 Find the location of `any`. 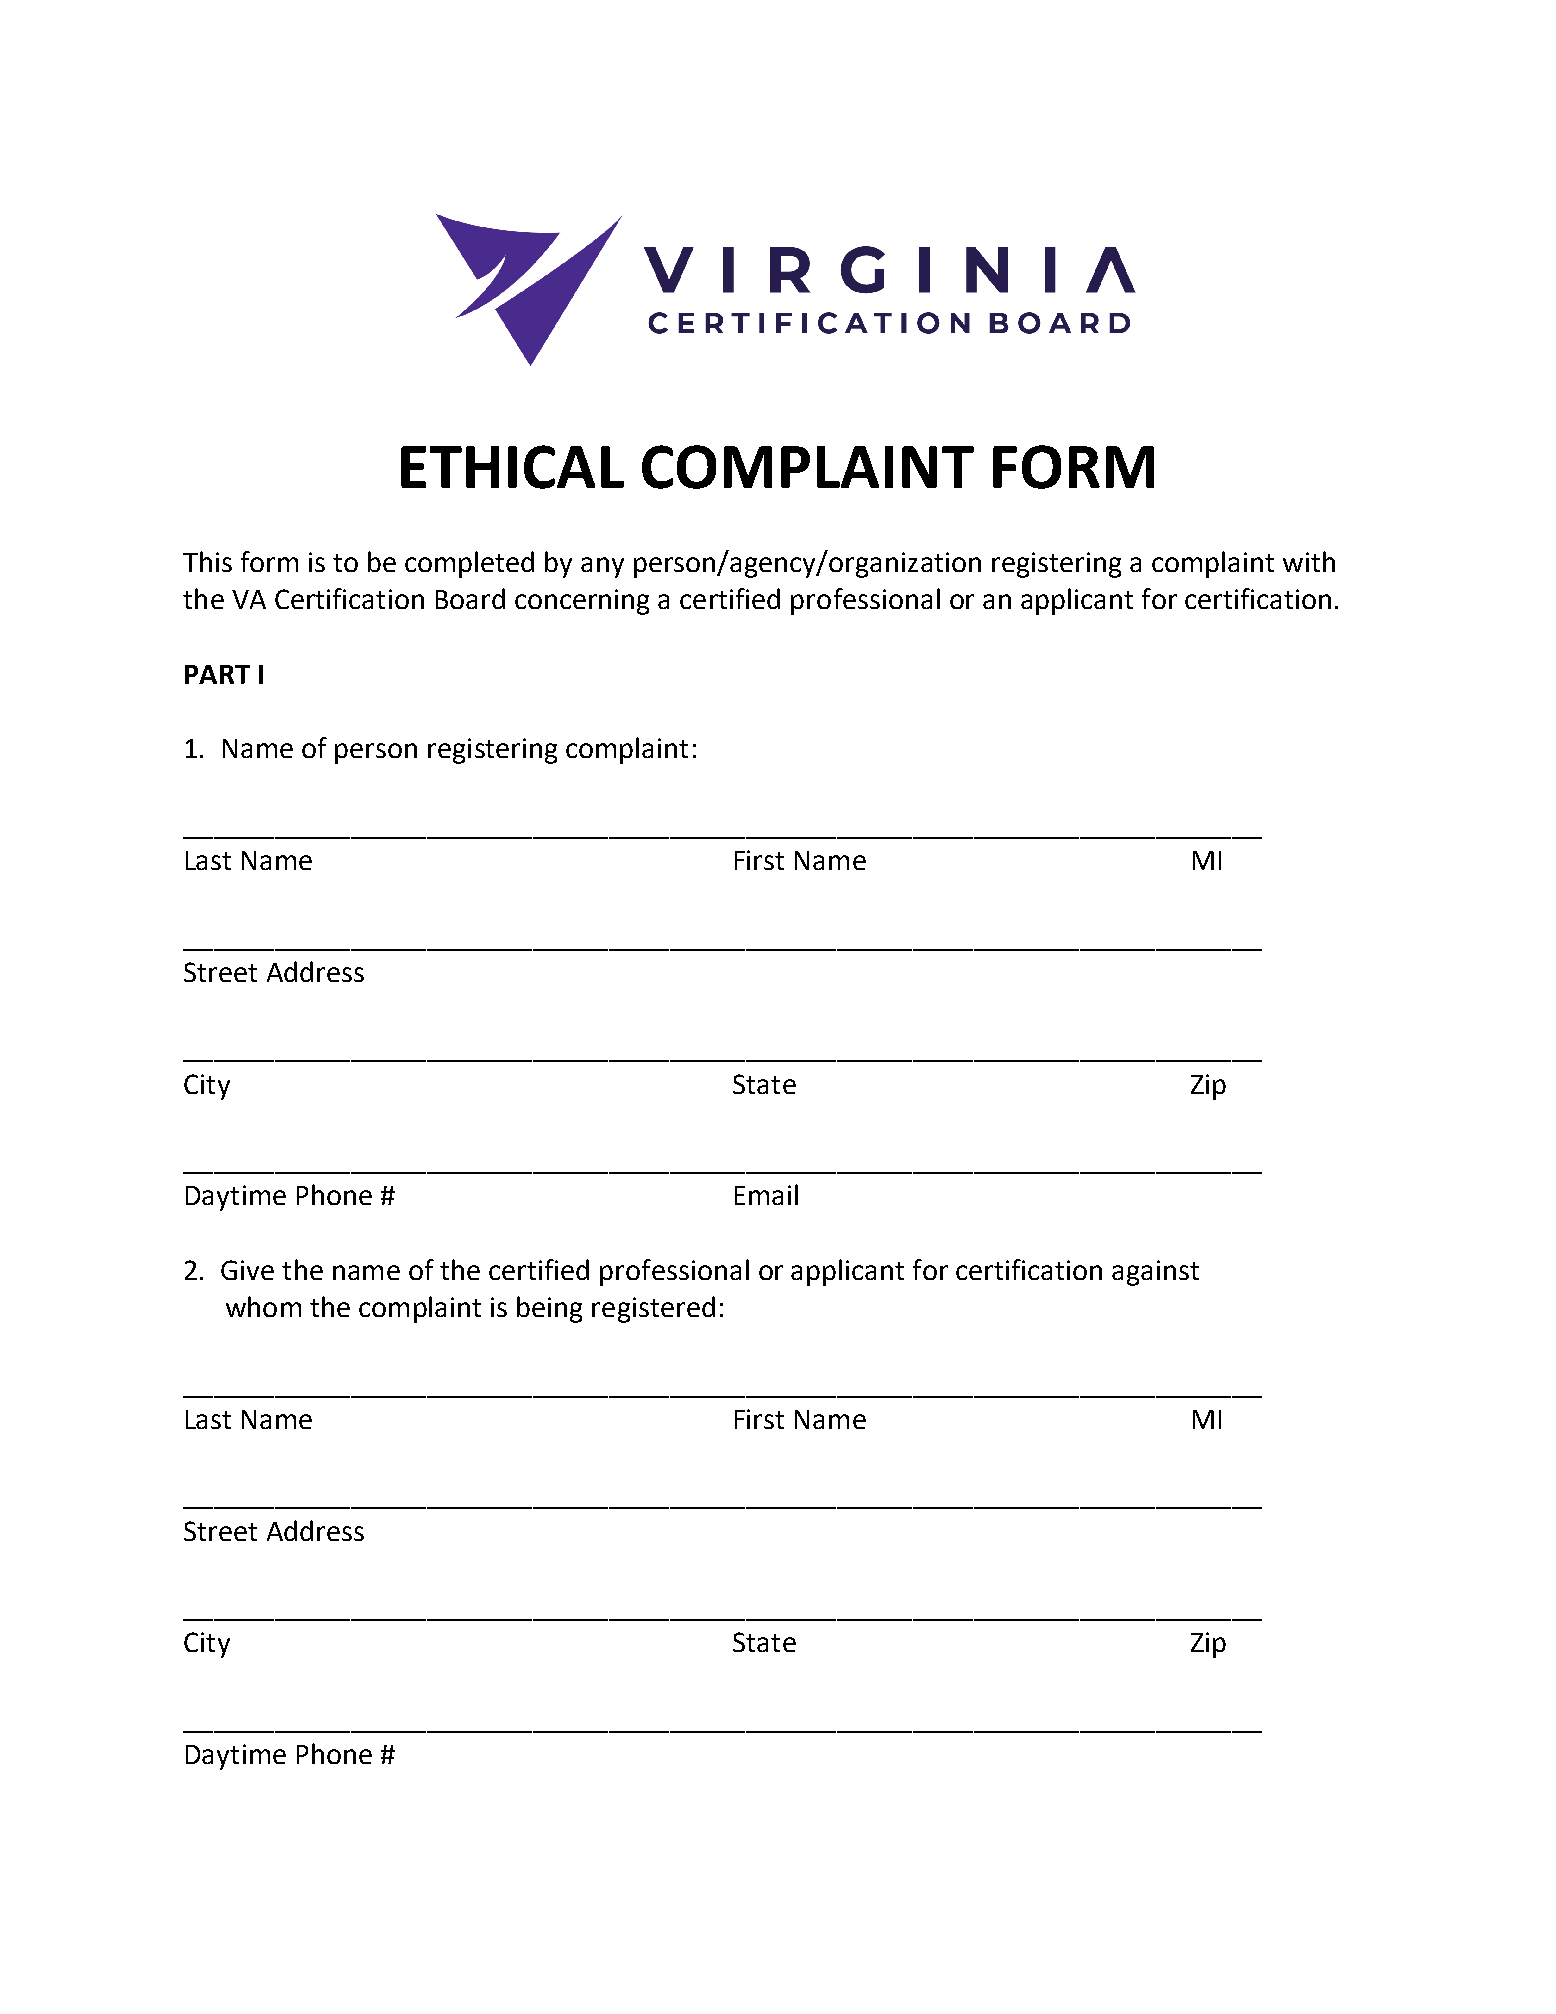

any is located at coordinates (602, 567).
